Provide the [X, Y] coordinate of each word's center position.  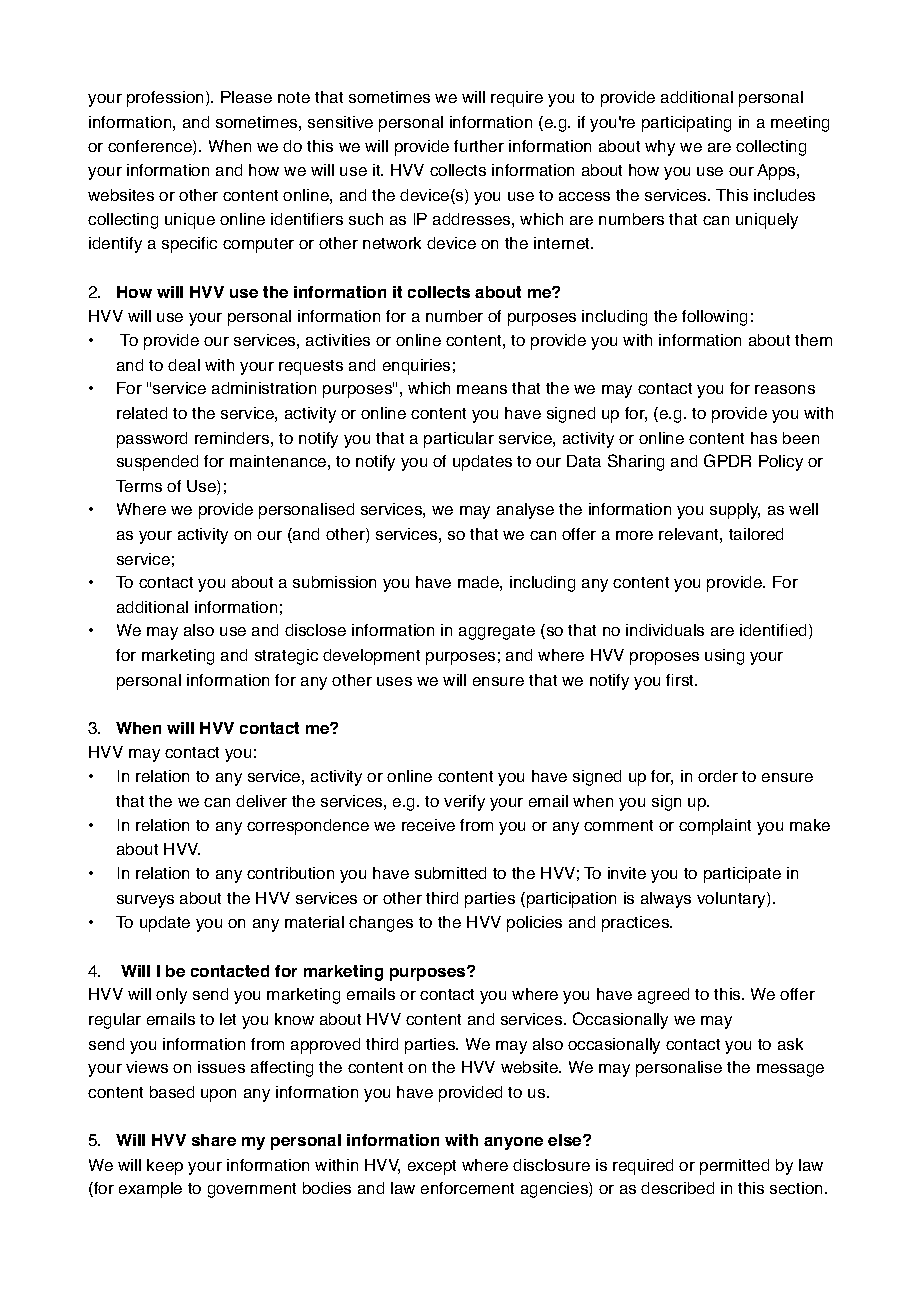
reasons [785, 389]
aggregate [497, 632]
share [214, 1140]
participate [742, 875]
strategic [286, 657]
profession [167, 99]
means [482, 389]
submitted [450, 873]
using [724, 657]
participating [686, 124]
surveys [145, 901]
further [479, 146]
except [432, 1167]
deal [184, 365]
